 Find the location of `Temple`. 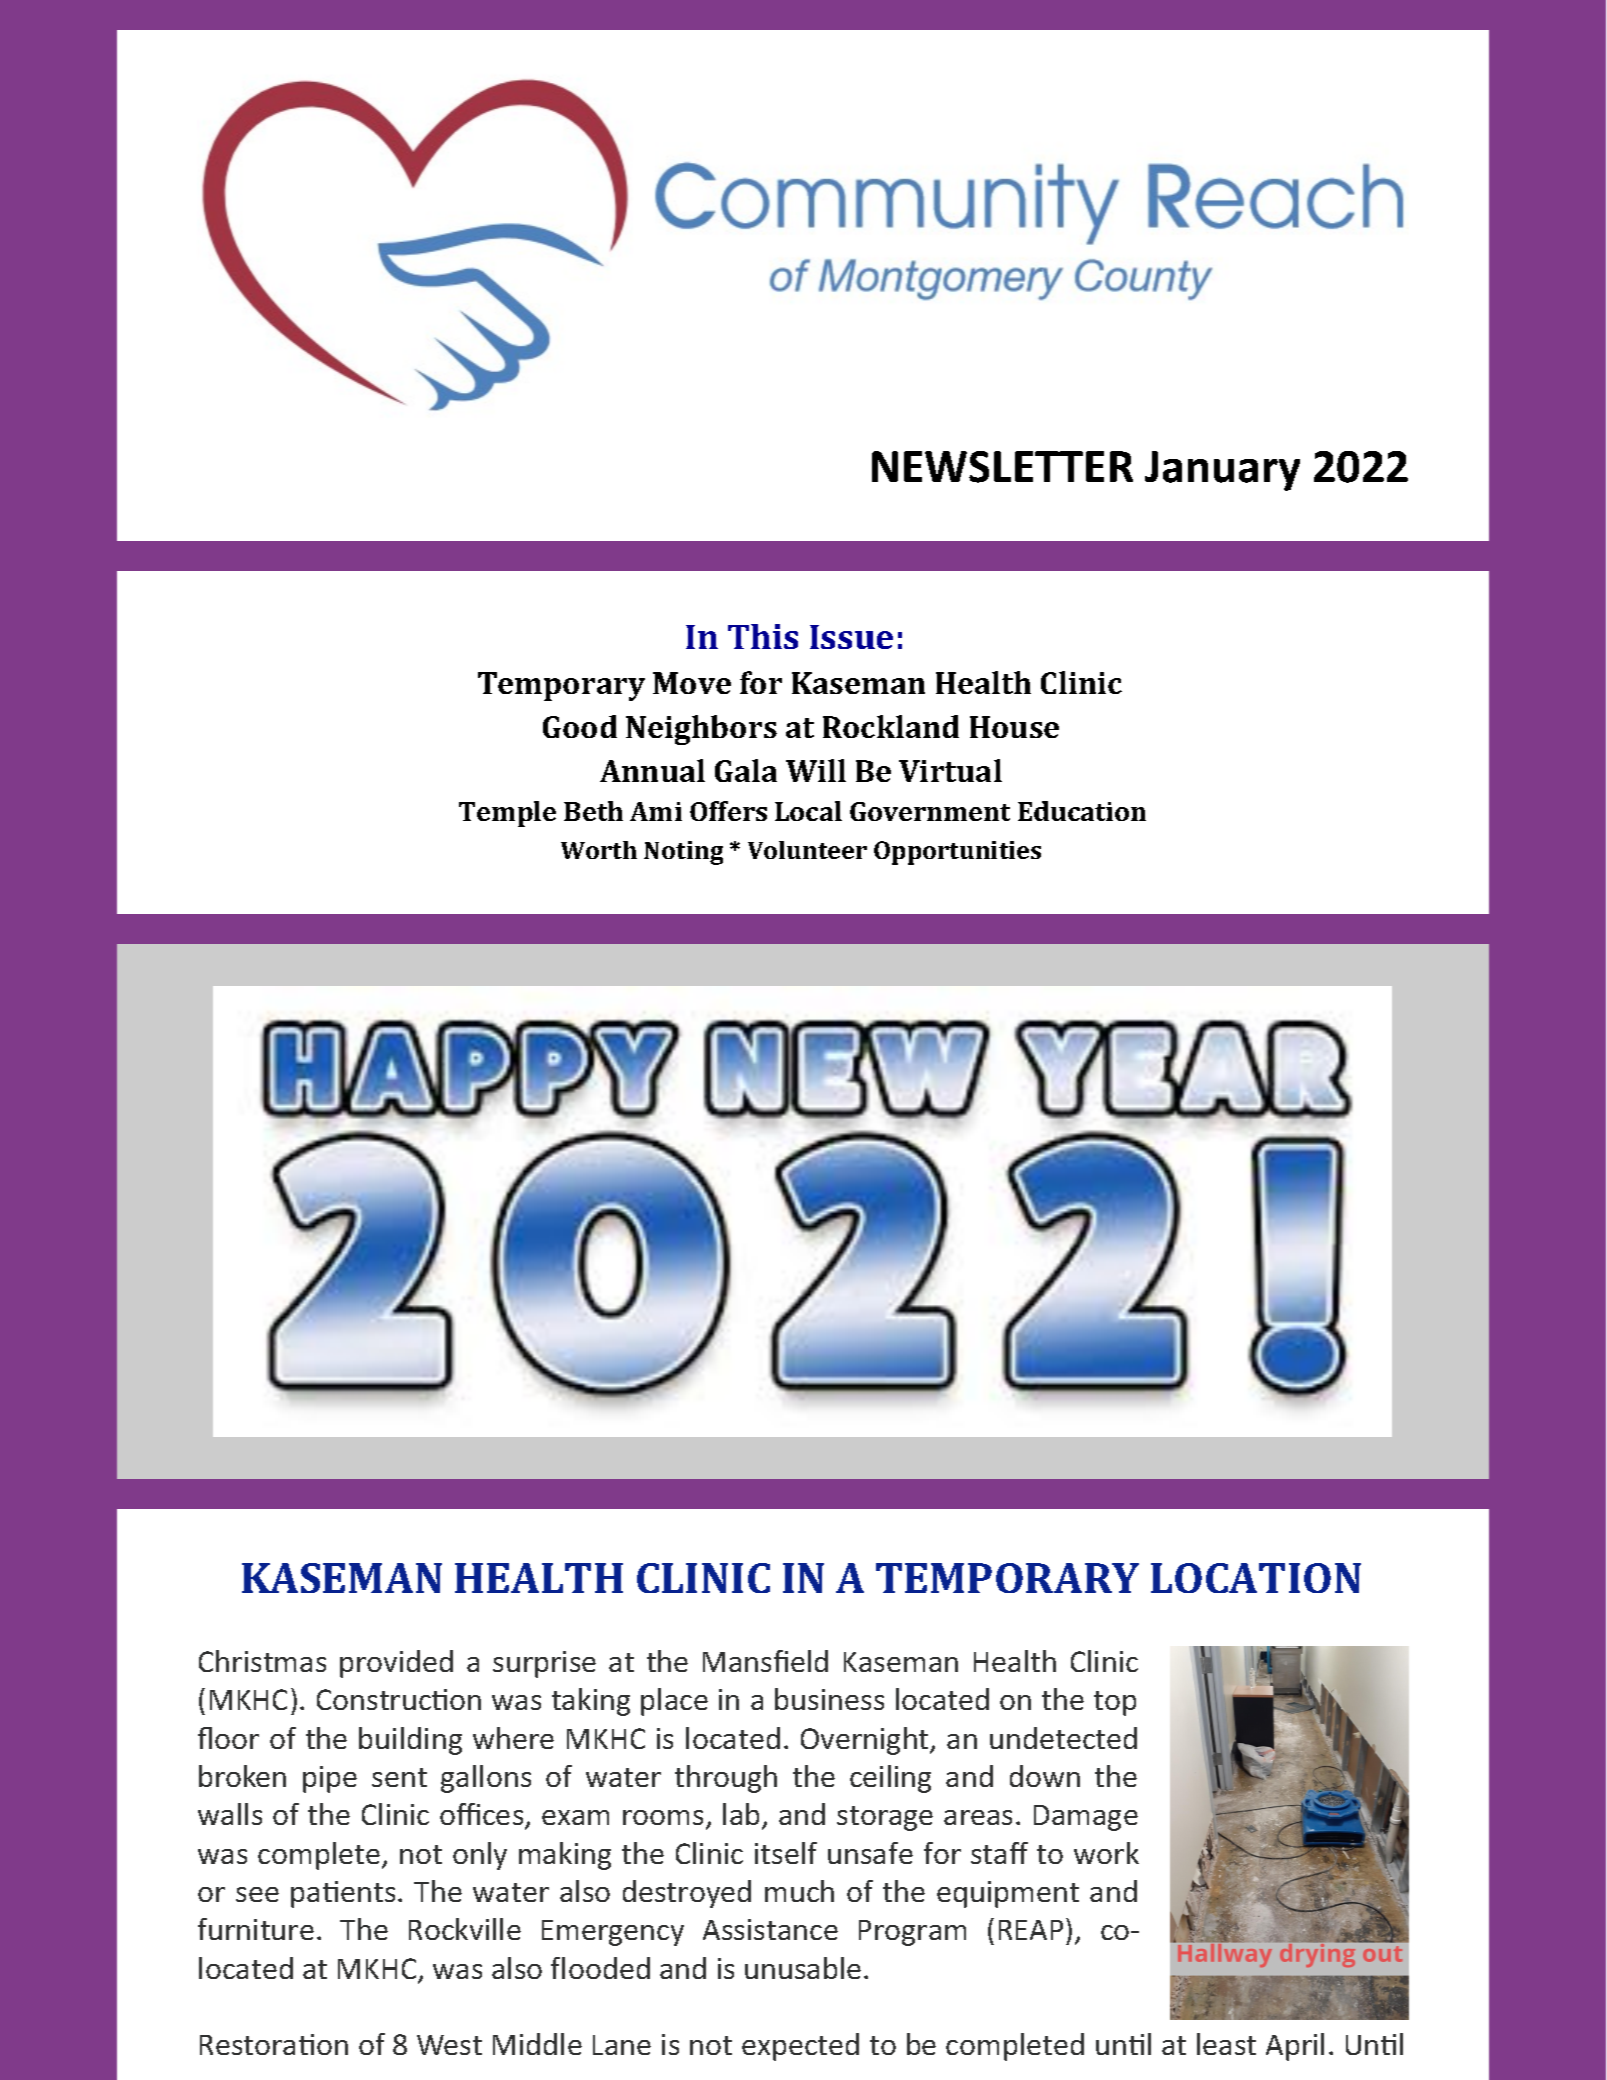

Temple is located at coordinates (507, 814).
